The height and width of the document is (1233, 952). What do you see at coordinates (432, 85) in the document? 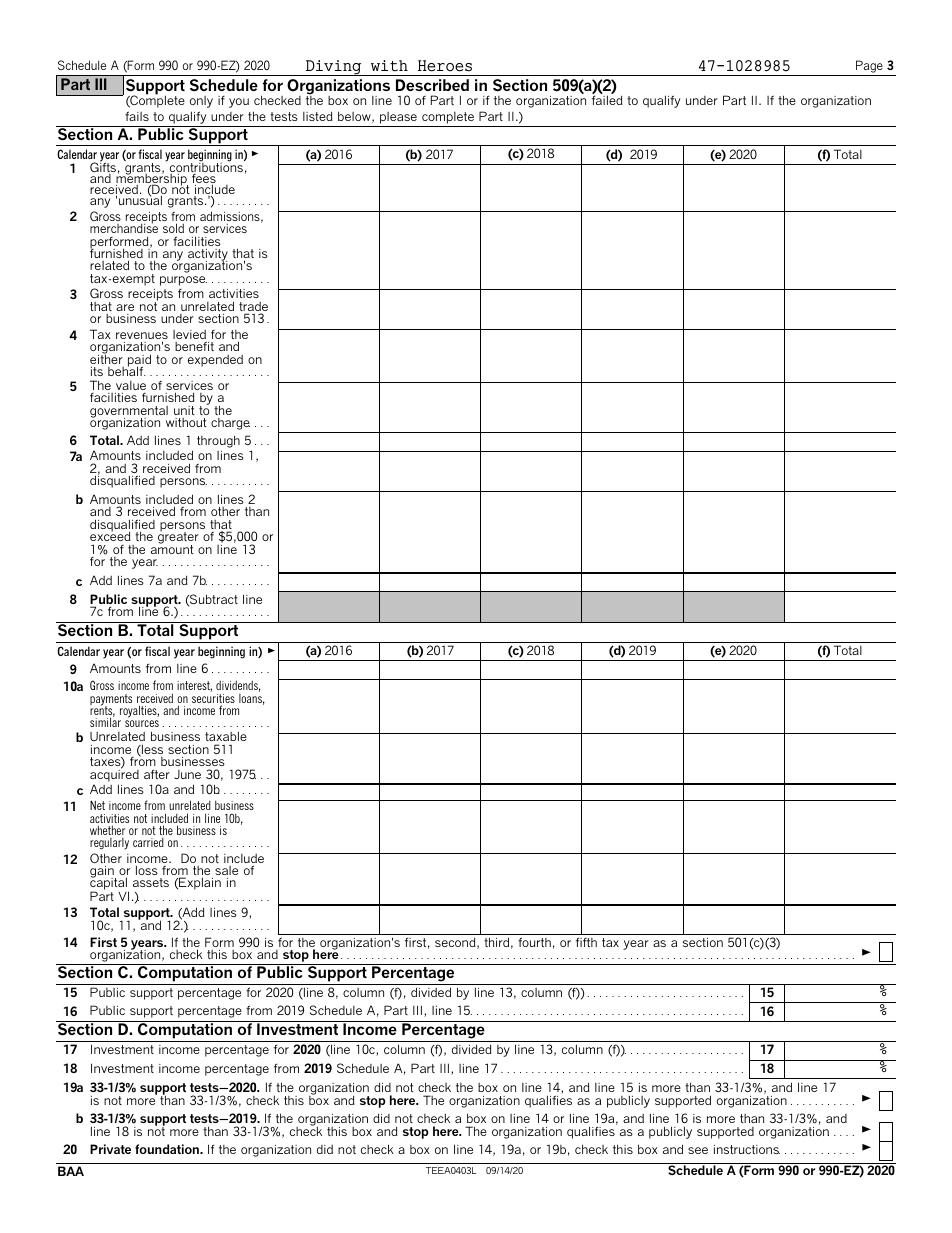
I see `Described` at bounding box center [432, 85].
